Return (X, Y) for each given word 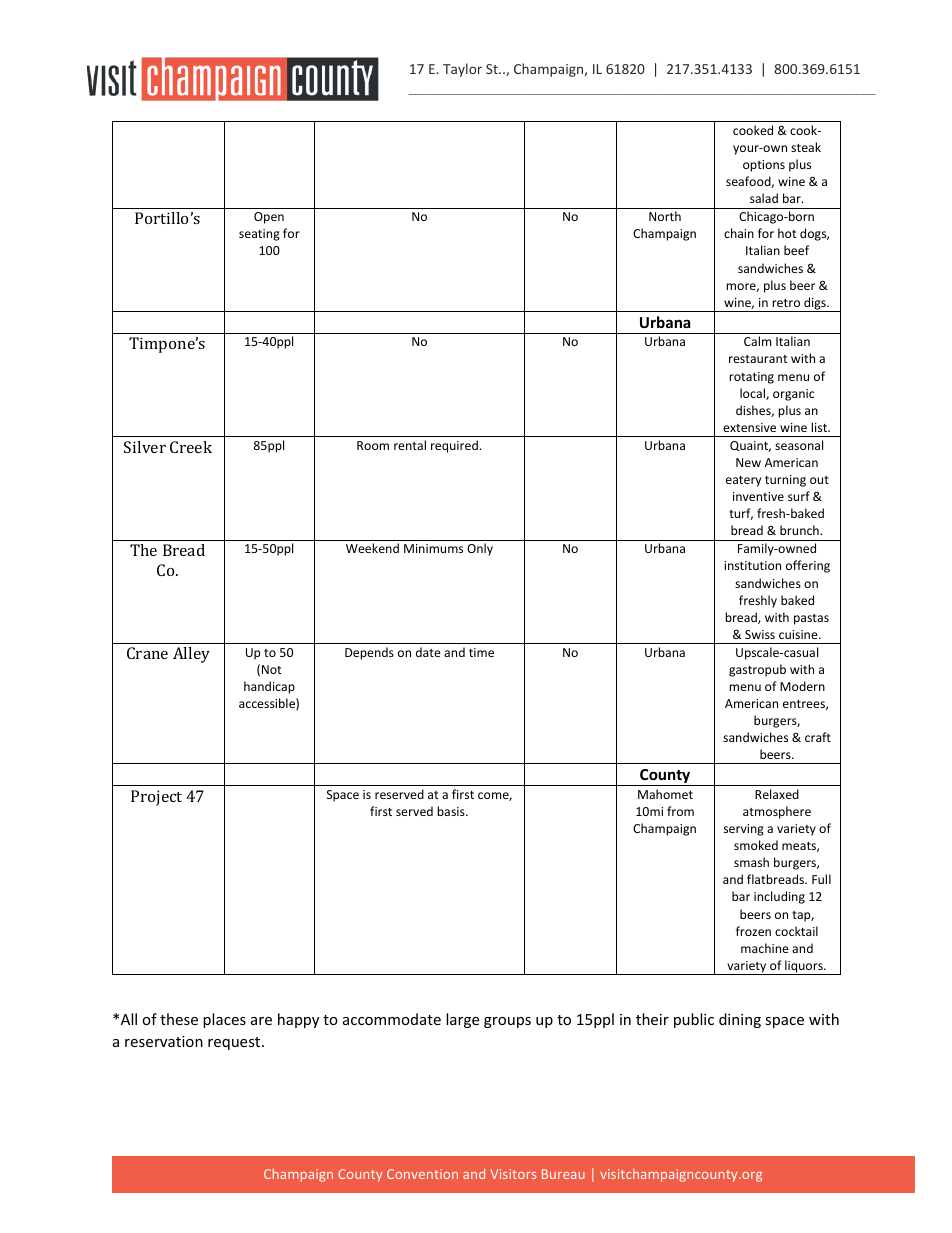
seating (259, 235)
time (481, 652)
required (454, 446)
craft (818, 737)
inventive (758, 496)
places (224, 1020)
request (235, 1043)
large (462, 1020)
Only (480, 549)
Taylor (462, 70)
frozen (753, 931)
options (764, 166)
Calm (757, 341)
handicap (269, 687)
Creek (191, 447)
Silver (145, 447)
